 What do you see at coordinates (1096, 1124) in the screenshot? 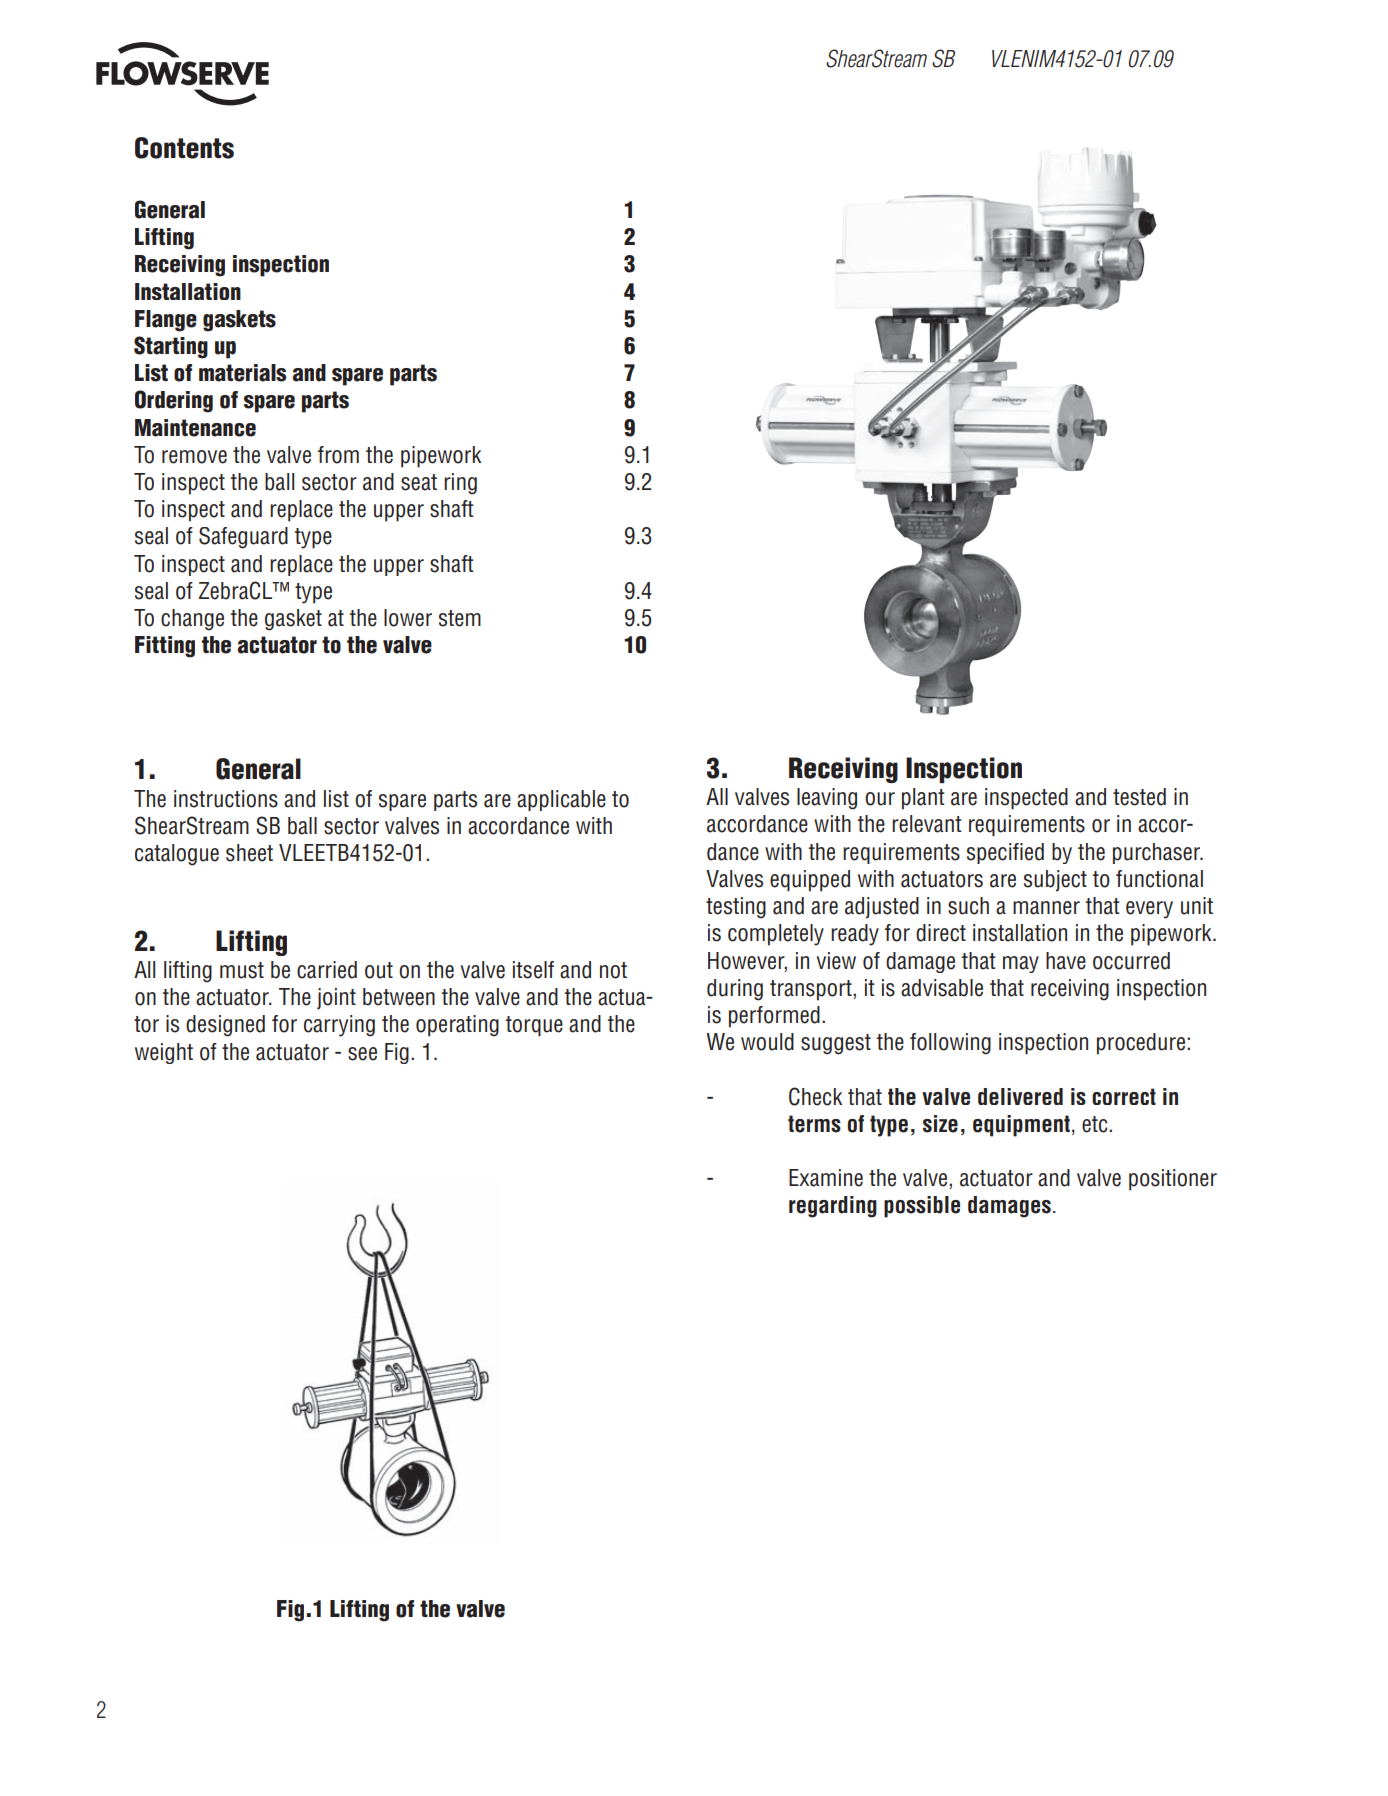
I see `etc` at bounding box center [1096, 1124].
